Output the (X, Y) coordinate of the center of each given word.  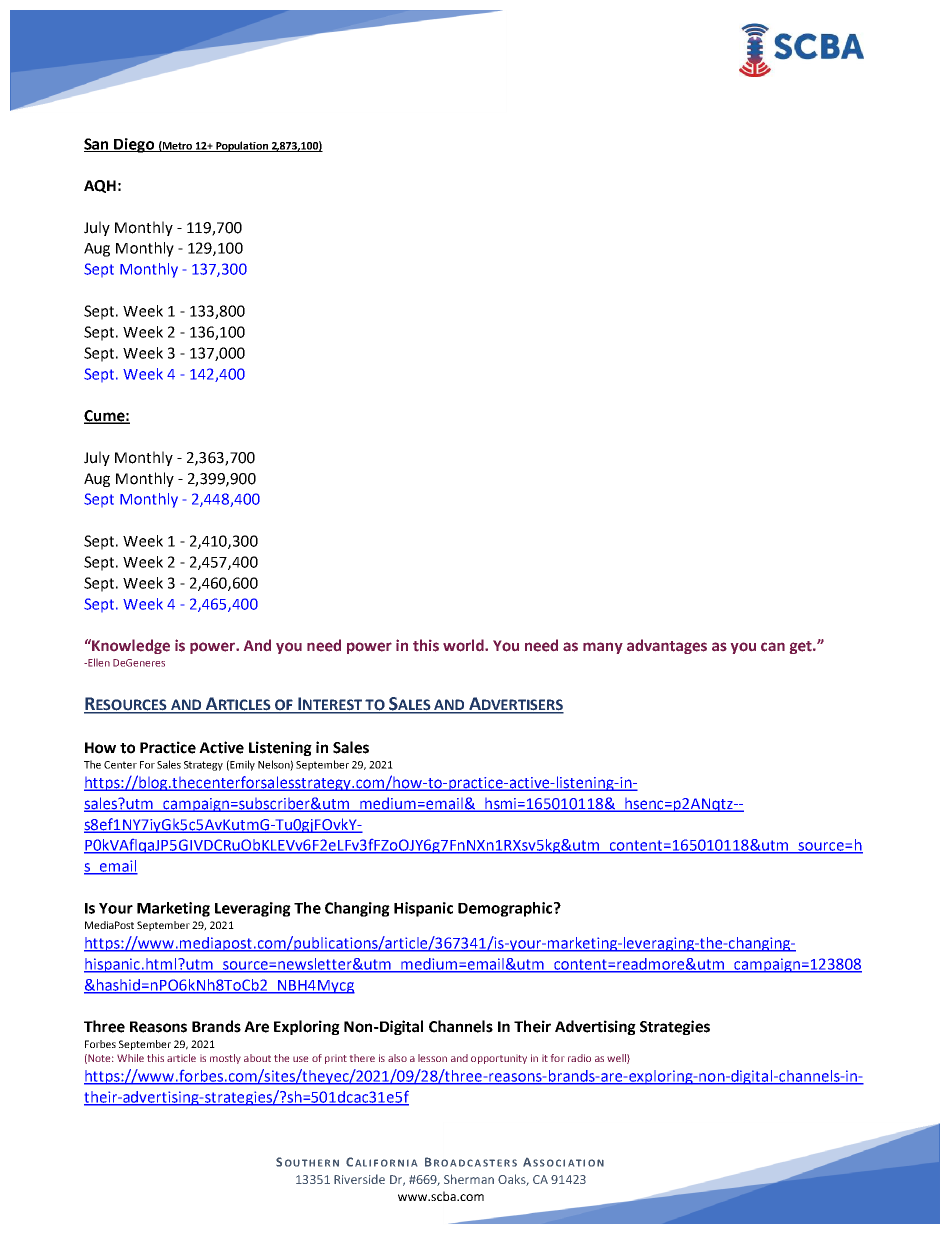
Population (242, 146)
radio (579, 1058)
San (97, 145)
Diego (134, 145)
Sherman (469, 1179)
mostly (225, 1059)
